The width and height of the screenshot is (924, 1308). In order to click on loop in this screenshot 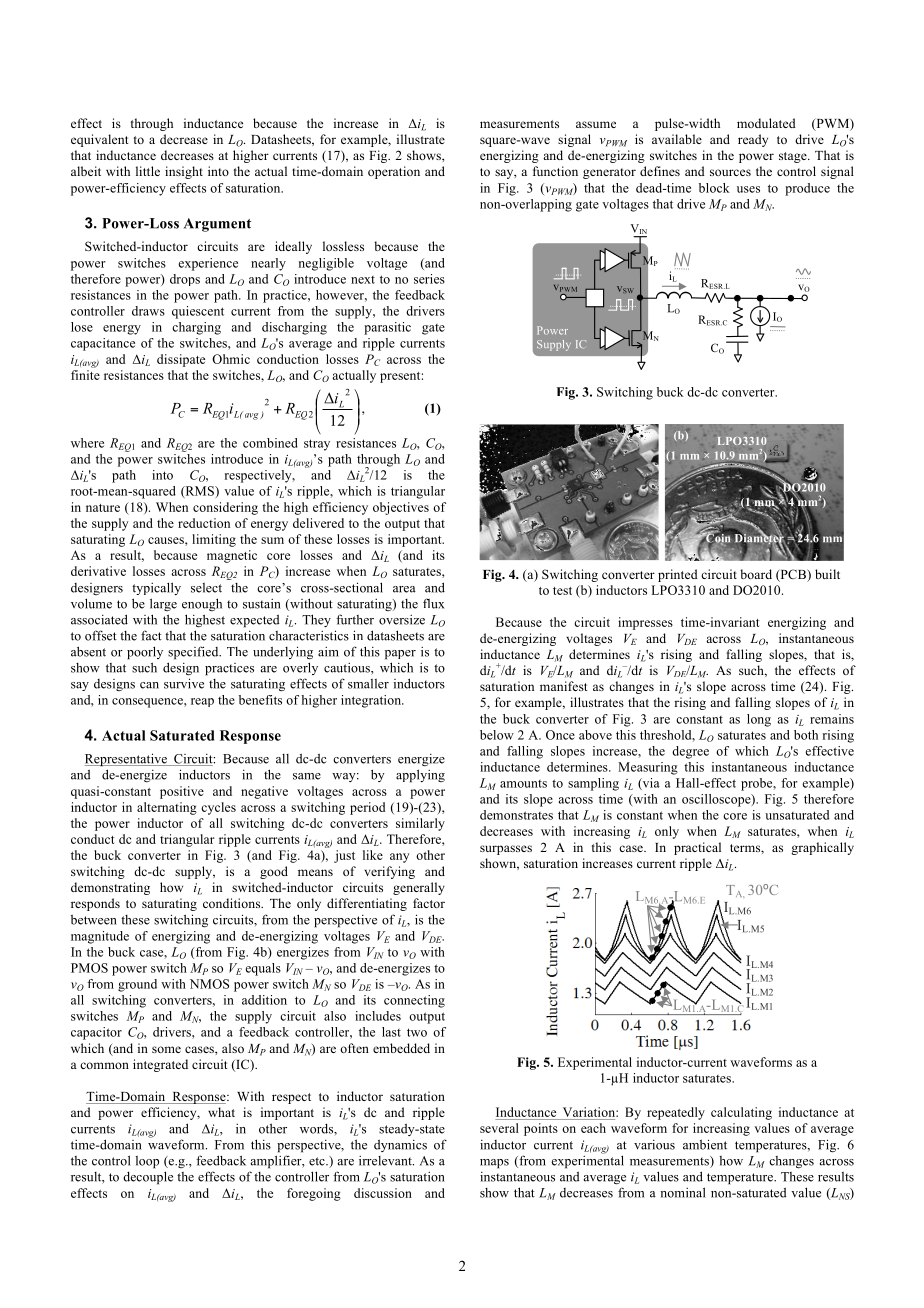, I will do `click(147, 1162)`.
